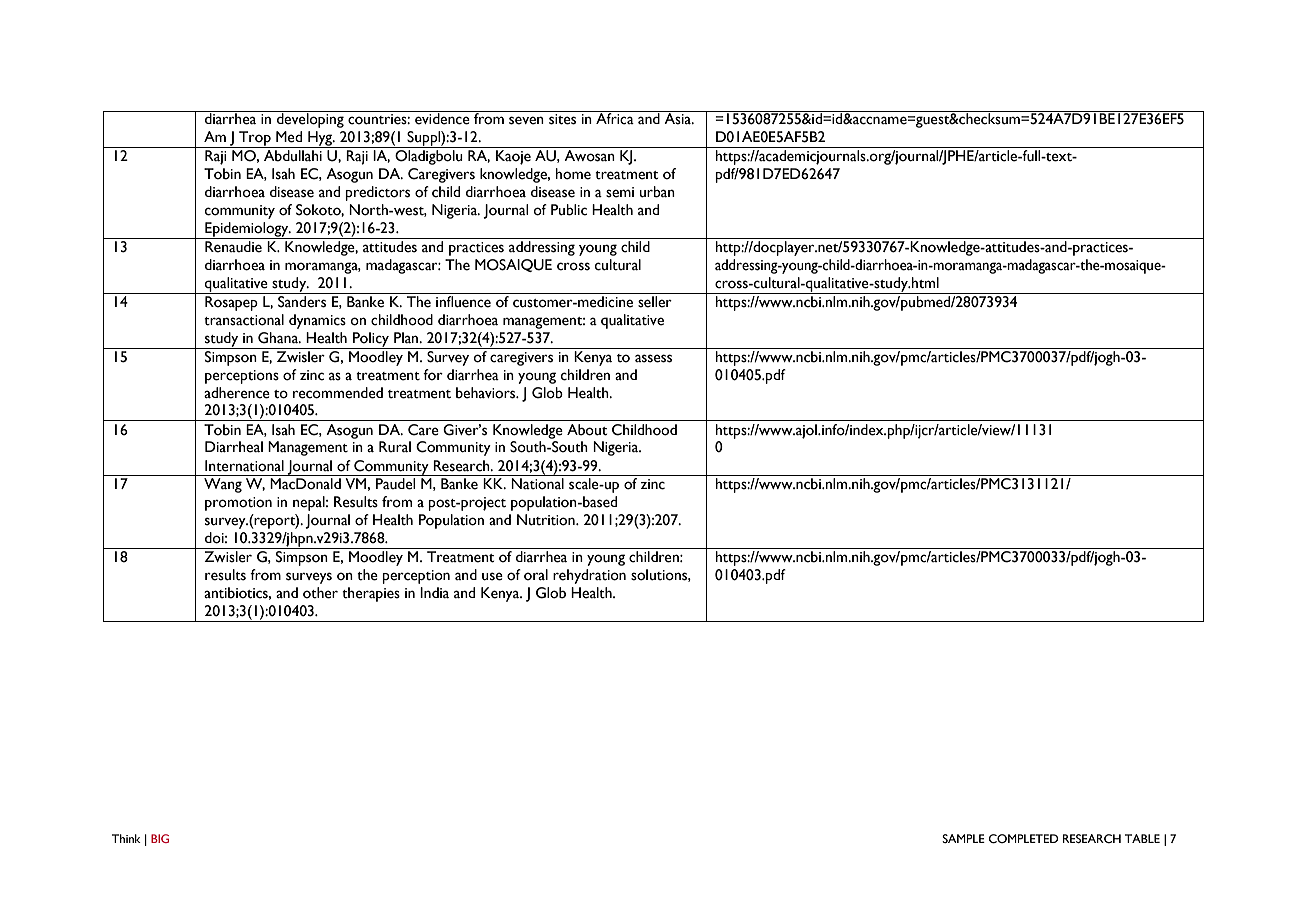 The height and width of the image is (924, 1307). Describe the element at coordinates (255, 139) in the image. I see `Trop` at that location.
